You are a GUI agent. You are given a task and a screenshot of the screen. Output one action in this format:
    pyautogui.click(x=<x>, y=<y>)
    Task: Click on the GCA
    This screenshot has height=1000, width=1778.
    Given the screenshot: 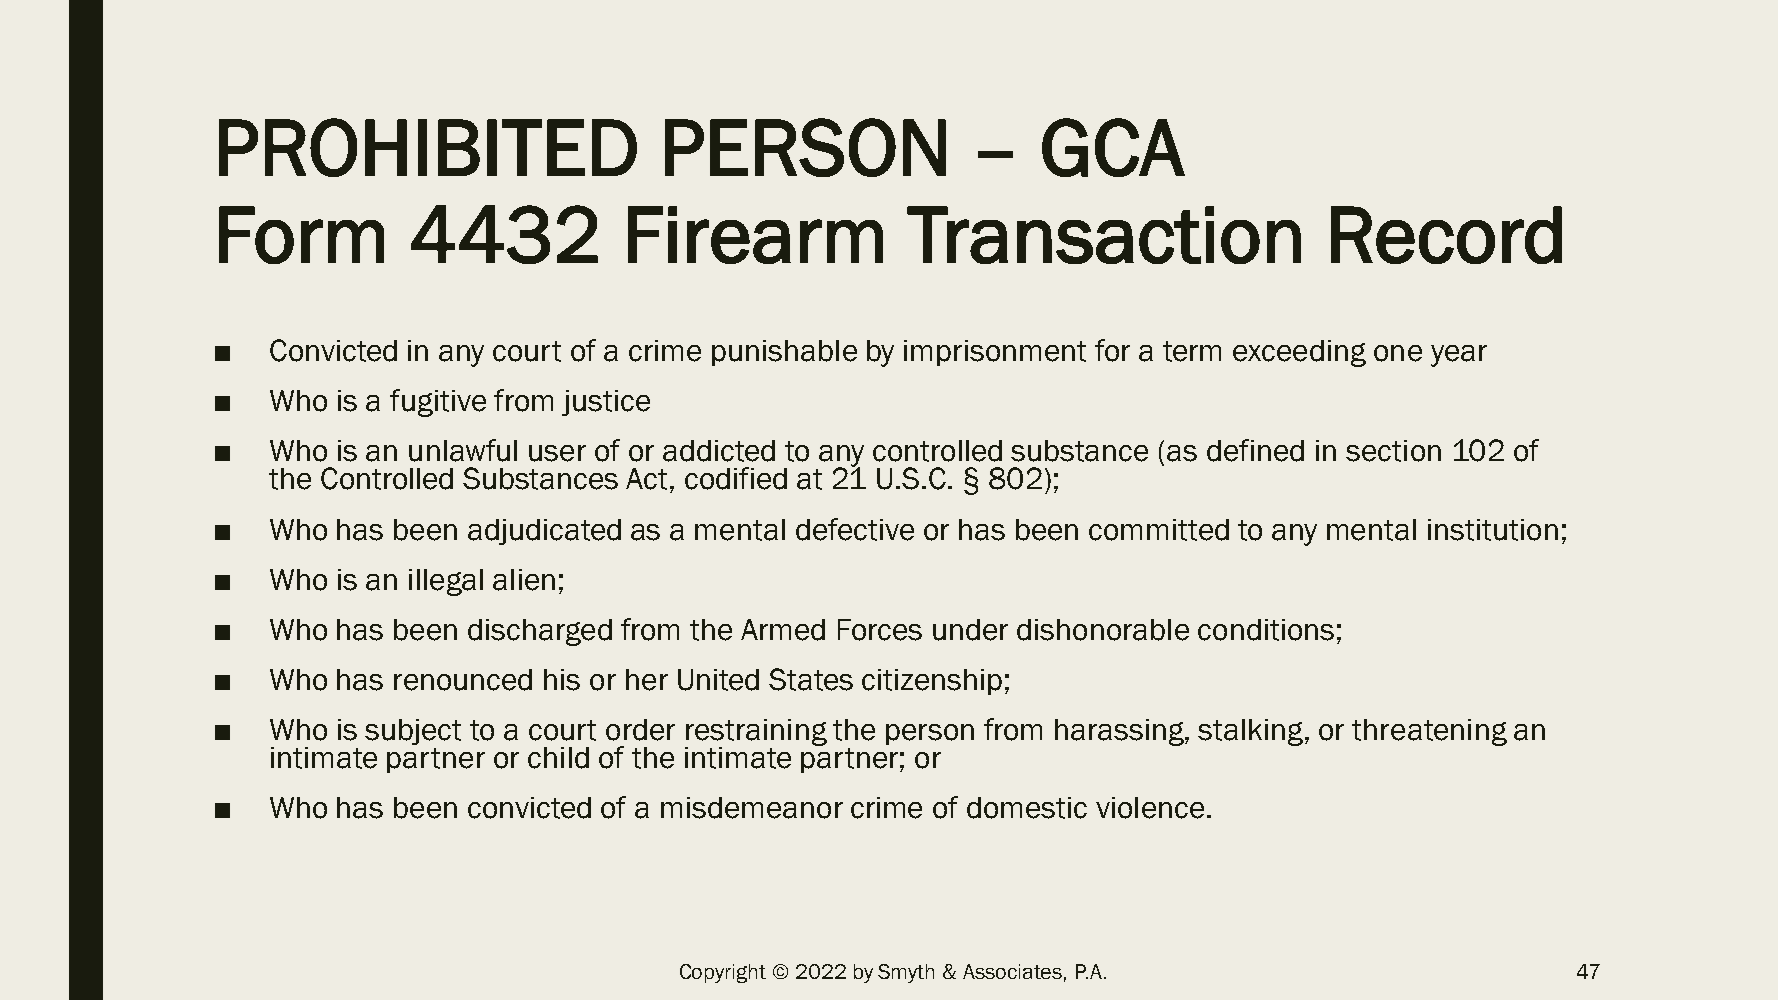 What is the action you would take?
    pyautogui.click(x=1113, y=147)
